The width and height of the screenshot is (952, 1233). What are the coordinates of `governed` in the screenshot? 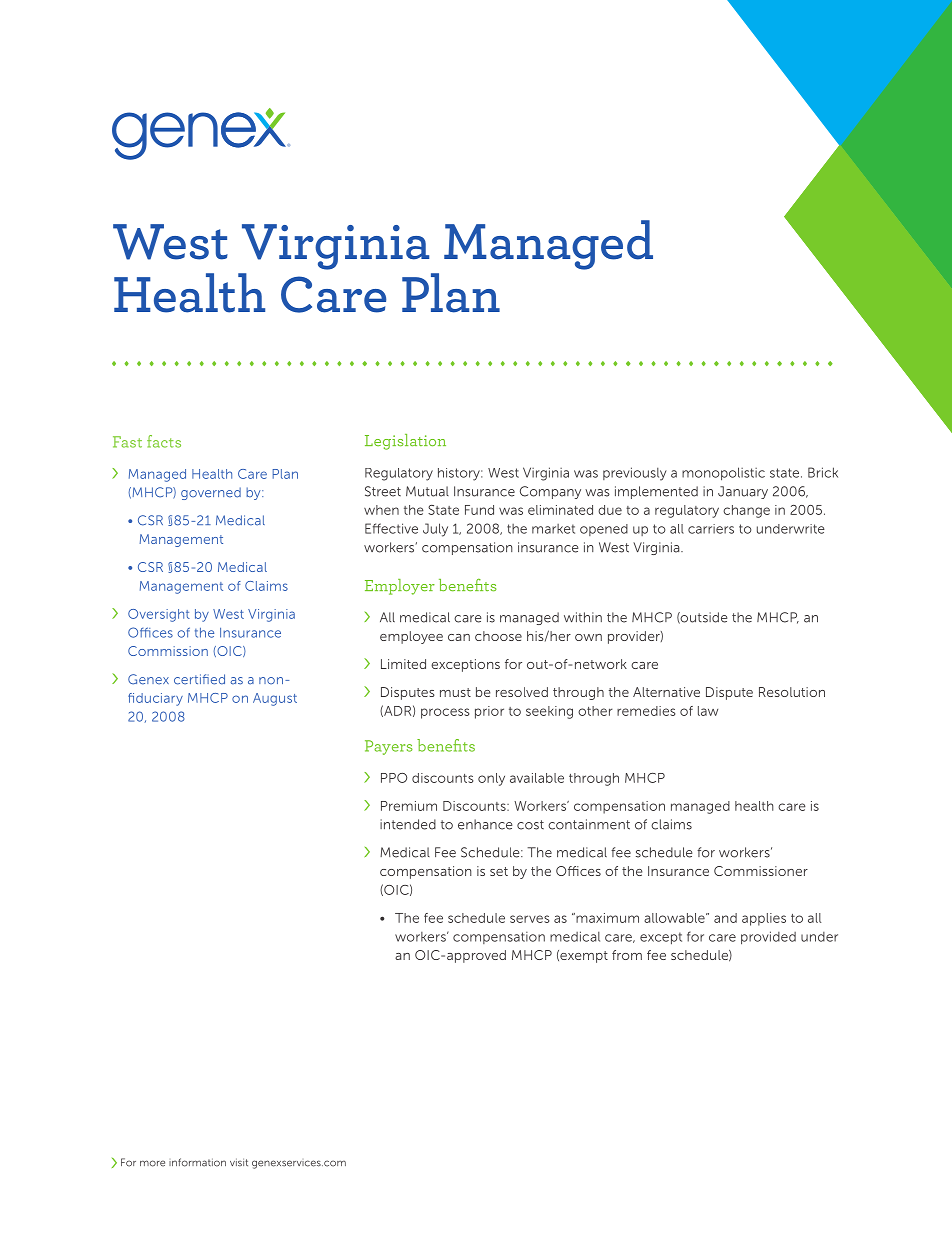 It's located at (211, 493).
